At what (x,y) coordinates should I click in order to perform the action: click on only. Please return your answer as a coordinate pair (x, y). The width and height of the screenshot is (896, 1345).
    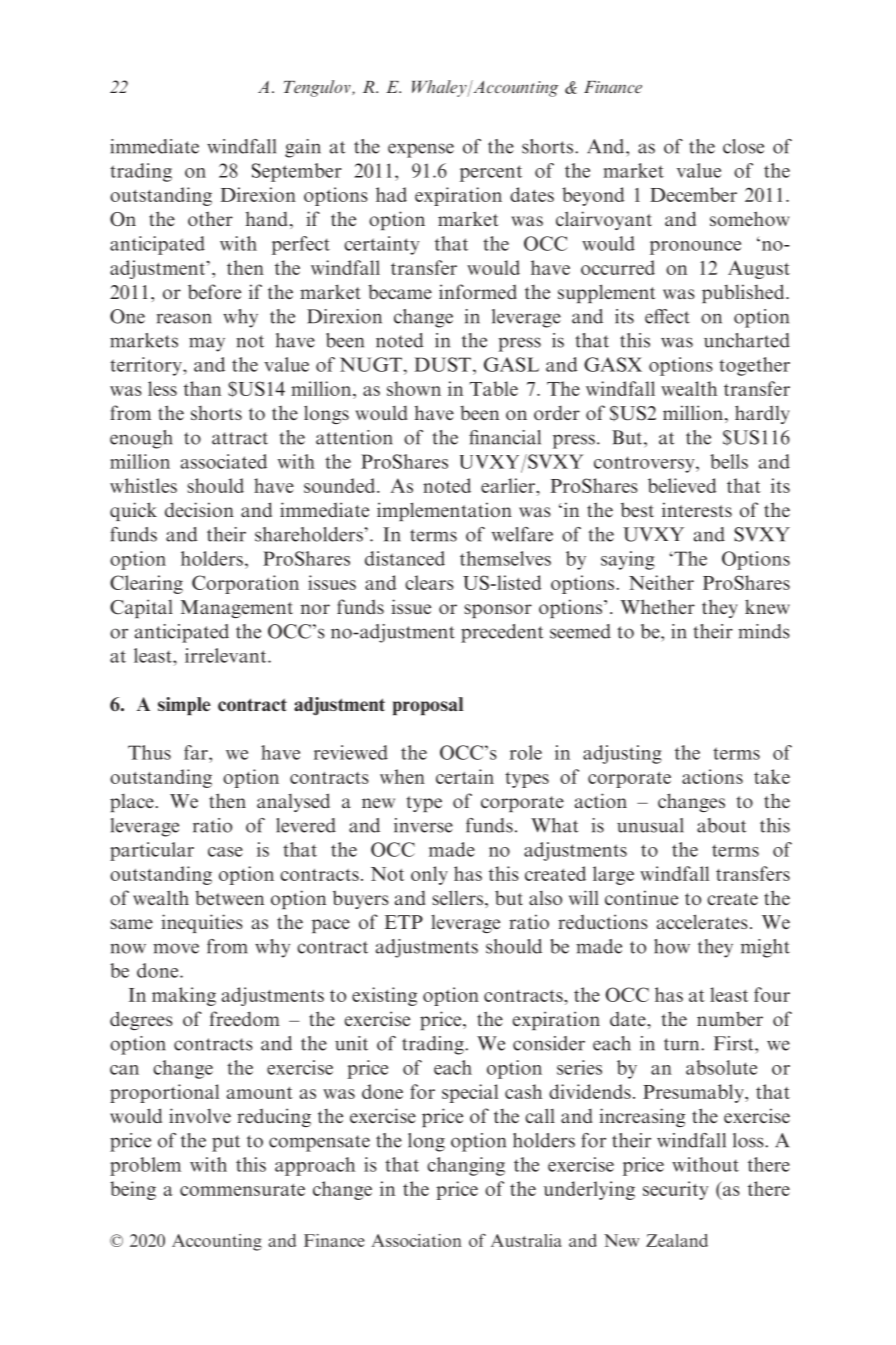
    Looking at the image, I should click on (429, 875).
